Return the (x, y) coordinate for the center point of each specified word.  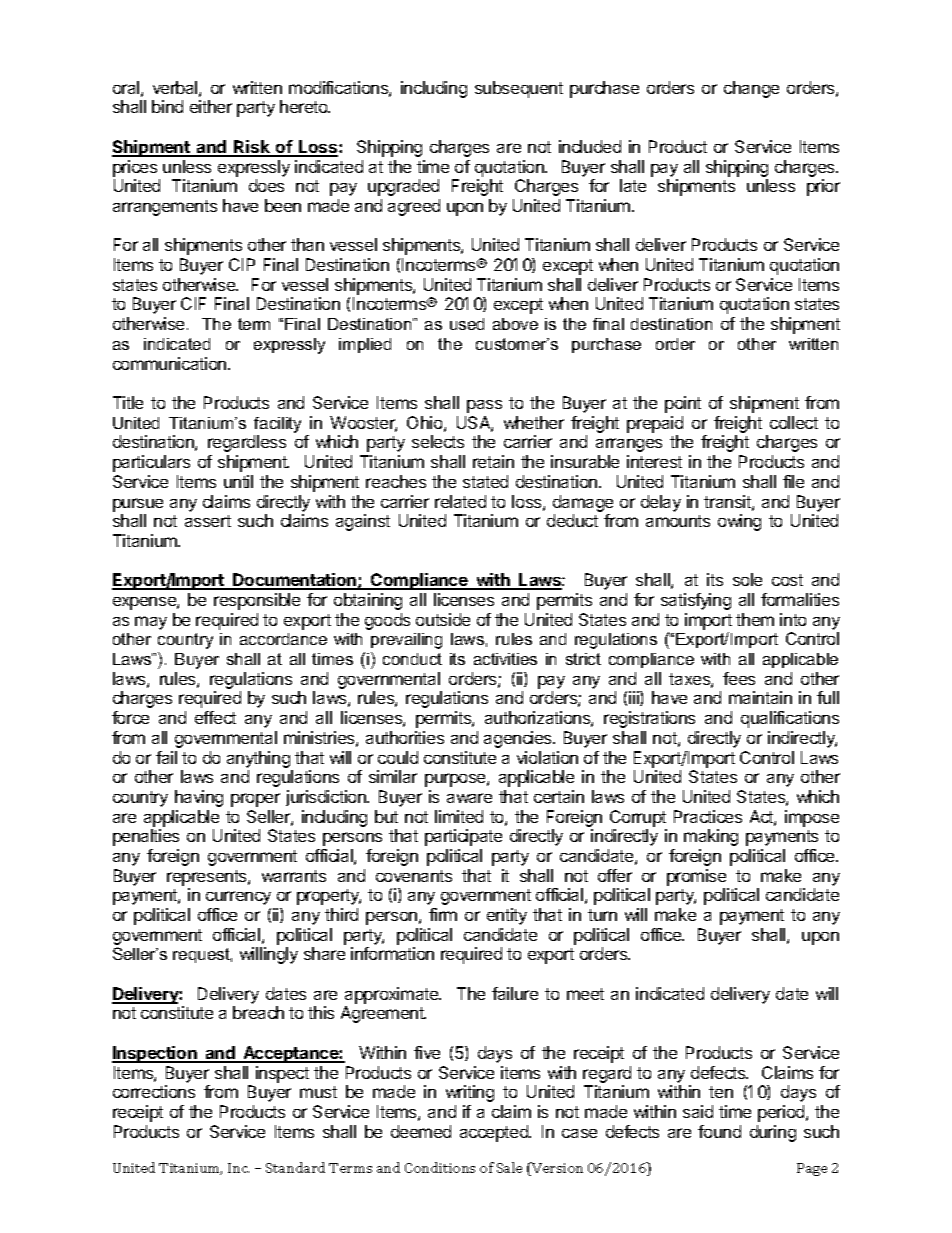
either (211, 106)
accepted (495, 1133)
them (755, 619)
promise (696, 877)
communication (171, 363)
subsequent (519, 89)
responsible (257, 601)
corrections (154, 1091)
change (751, 89)
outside (443, 619)
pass (484, 406)
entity (507, 916)
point (683, 404)
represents (208, 878)
